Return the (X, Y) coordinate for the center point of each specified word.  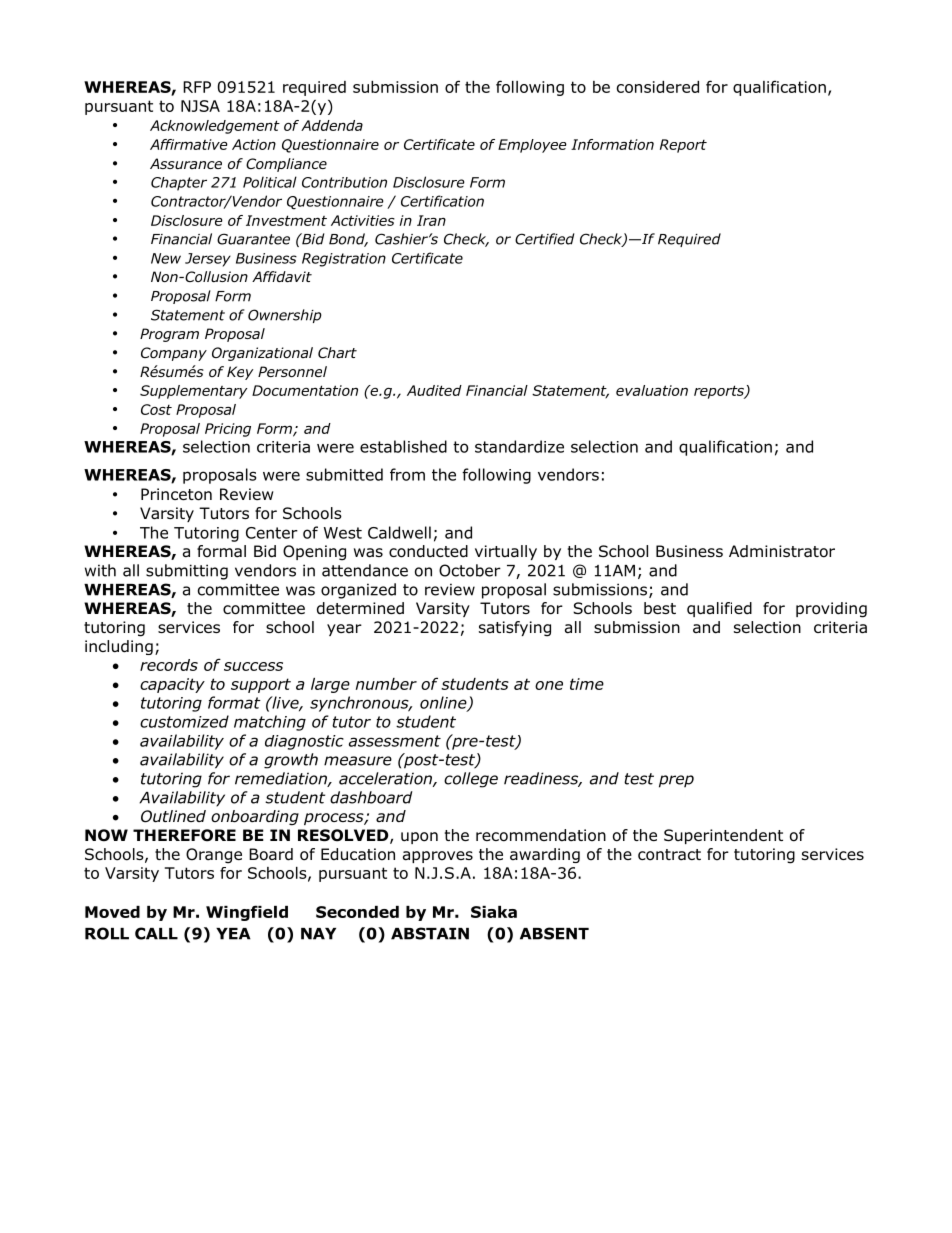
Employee (532, 146)
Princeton (176, 494)
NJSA (200, 106)
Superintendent (723, 836)
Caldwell (399, 532)
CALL (156, 933)
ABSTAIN (430, 933)
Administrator (782, 551)
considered (658, 87)
